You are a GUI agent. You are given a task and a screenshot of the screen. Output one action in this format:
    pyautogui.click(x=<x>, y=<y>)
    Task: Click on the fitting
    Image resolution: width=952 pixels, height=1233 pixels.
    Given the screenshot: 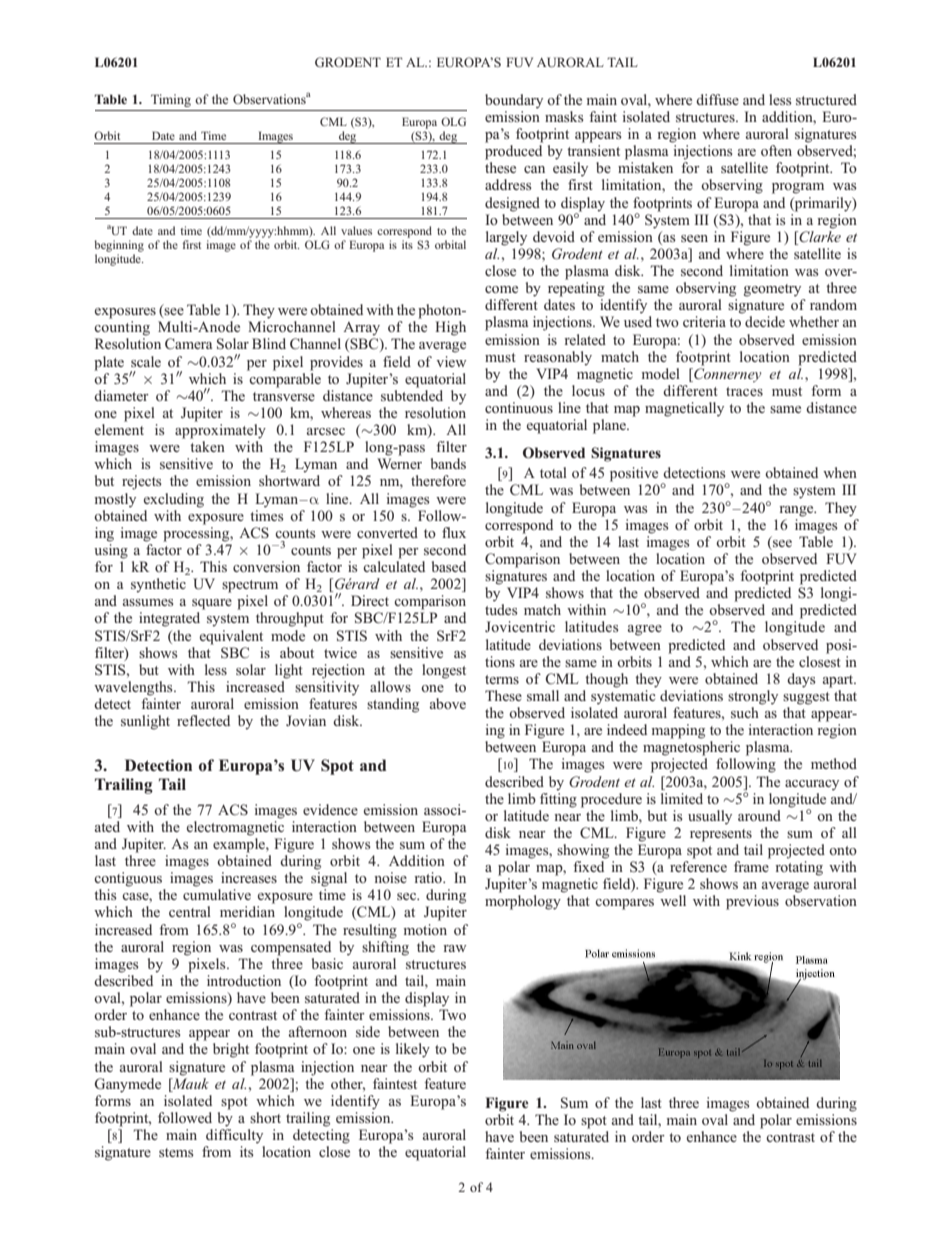 What is the action you would take?
    pyautogui.click(x=558, y=799)
